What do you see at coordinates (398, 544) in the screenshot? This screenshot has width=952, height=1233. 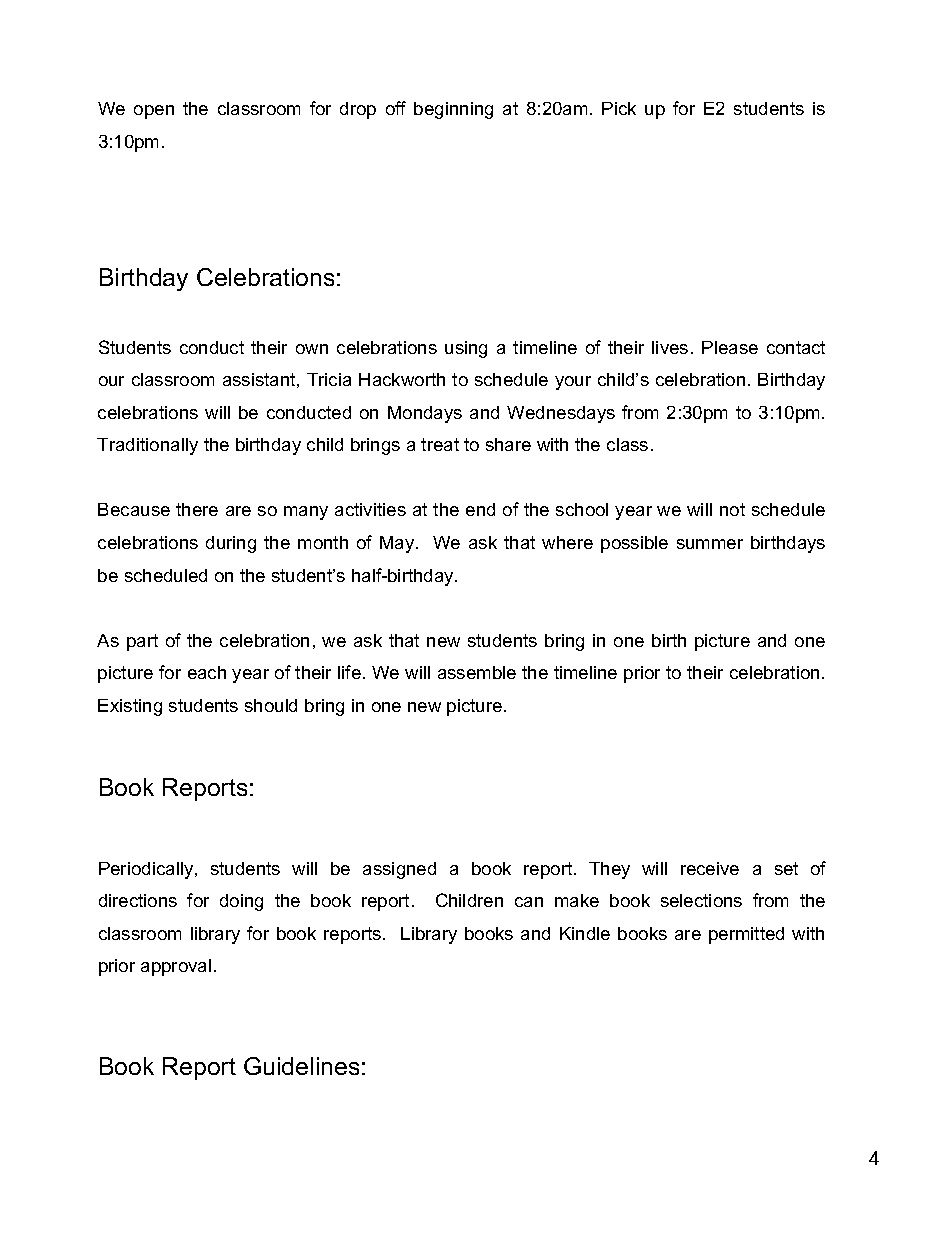 I see `May` at bounding box center [398, 544].
